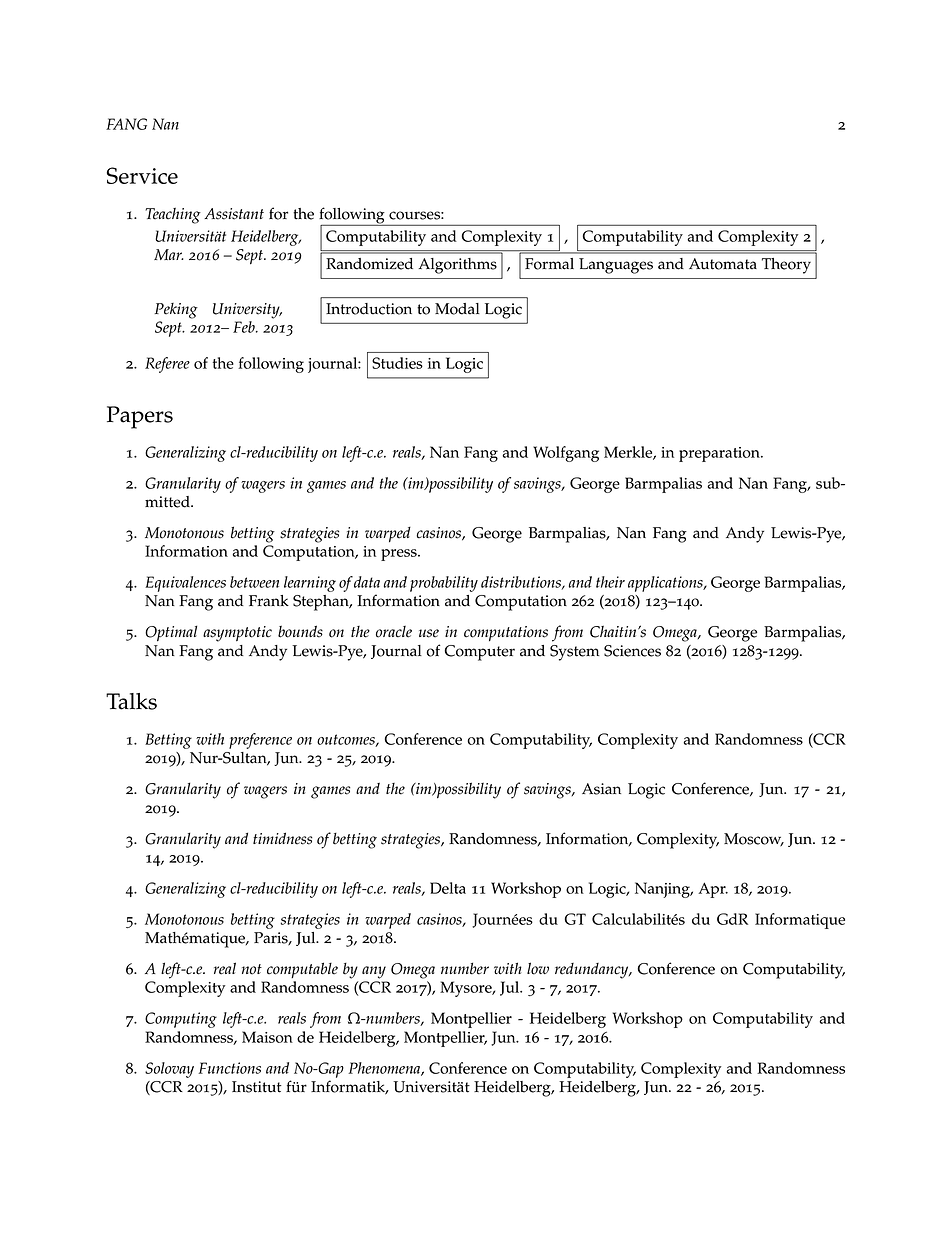  I want to click on Moscow, so click(754, 840).
